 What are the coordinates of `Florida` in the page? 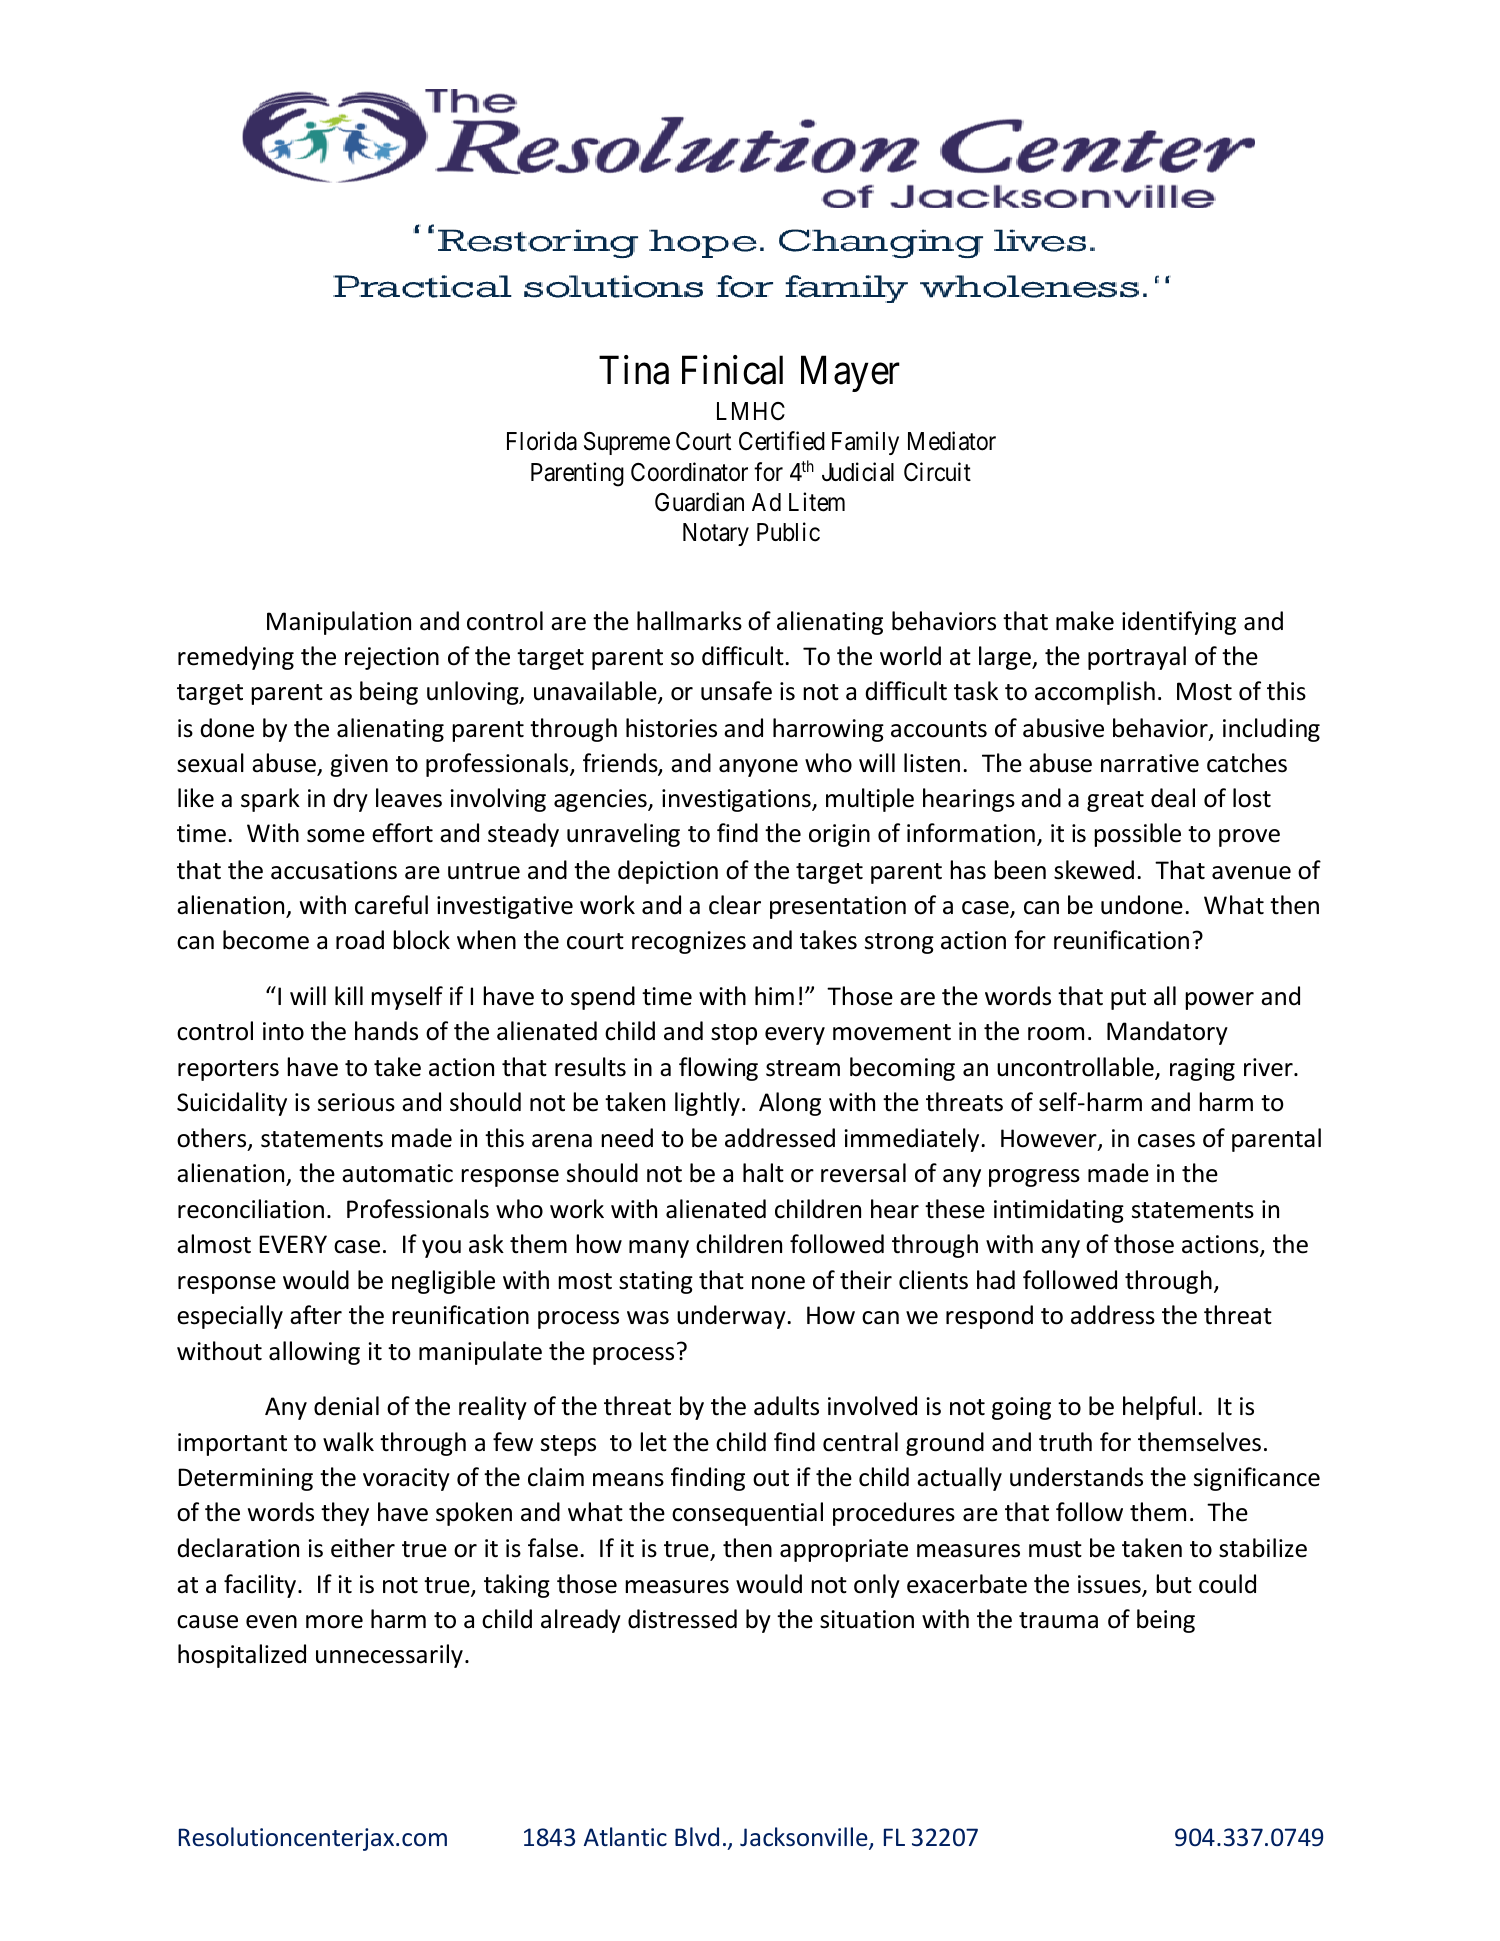 It's located at (542, 441).
